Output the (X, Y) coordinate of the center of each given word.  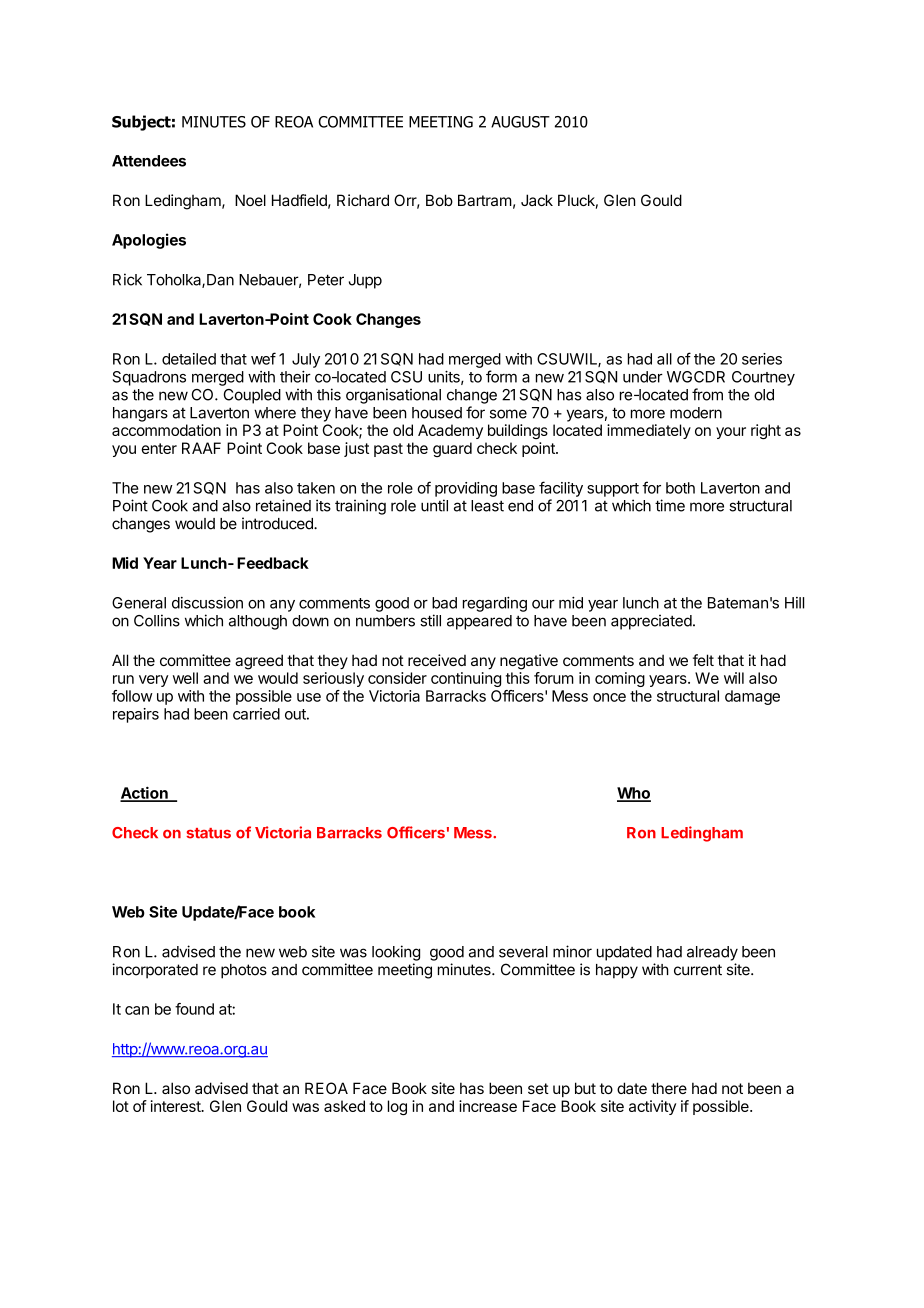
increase (488, 1106)
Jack (537, 200)
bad (444, 603)
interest (177, 1106)
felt (703, 660)
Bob (439, 200)
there (669, 1088)
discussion (207, 603)
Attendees (149, 161)
